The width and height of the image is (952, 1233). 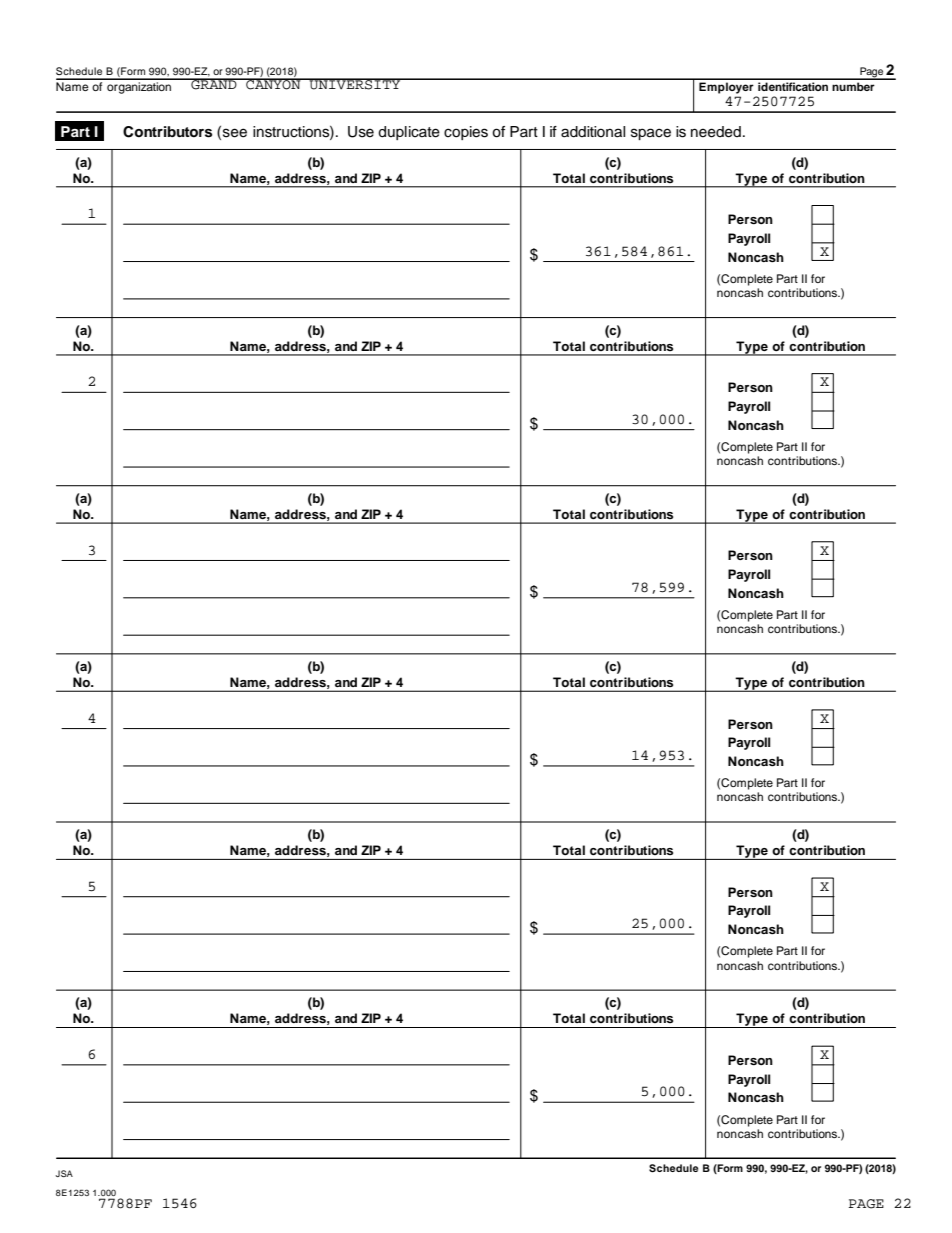 I want to click on UNIVERSITY, so click(x=355, y=84).
